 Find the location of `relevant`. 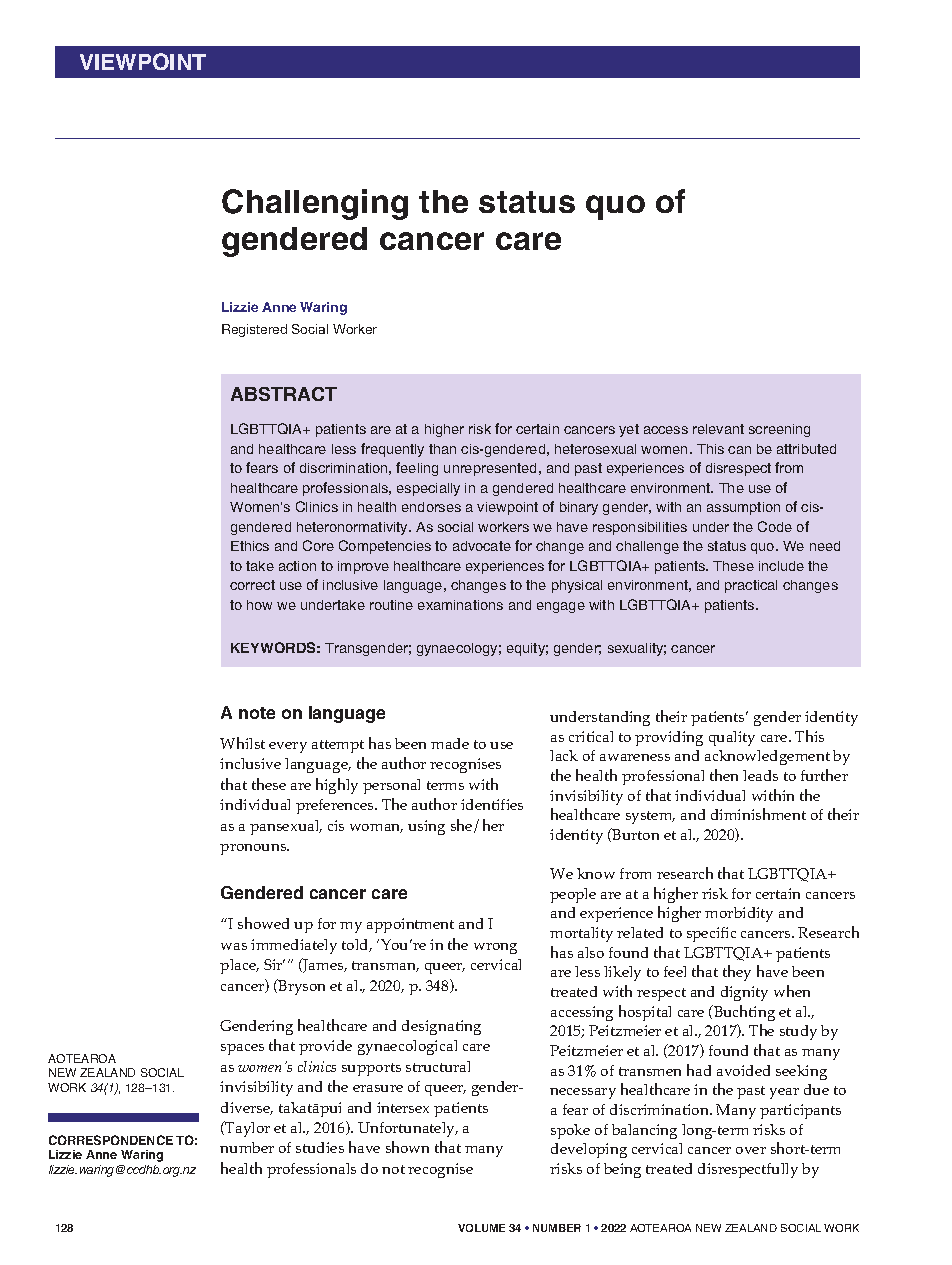

relevant is located at coordinates (718, 429).
